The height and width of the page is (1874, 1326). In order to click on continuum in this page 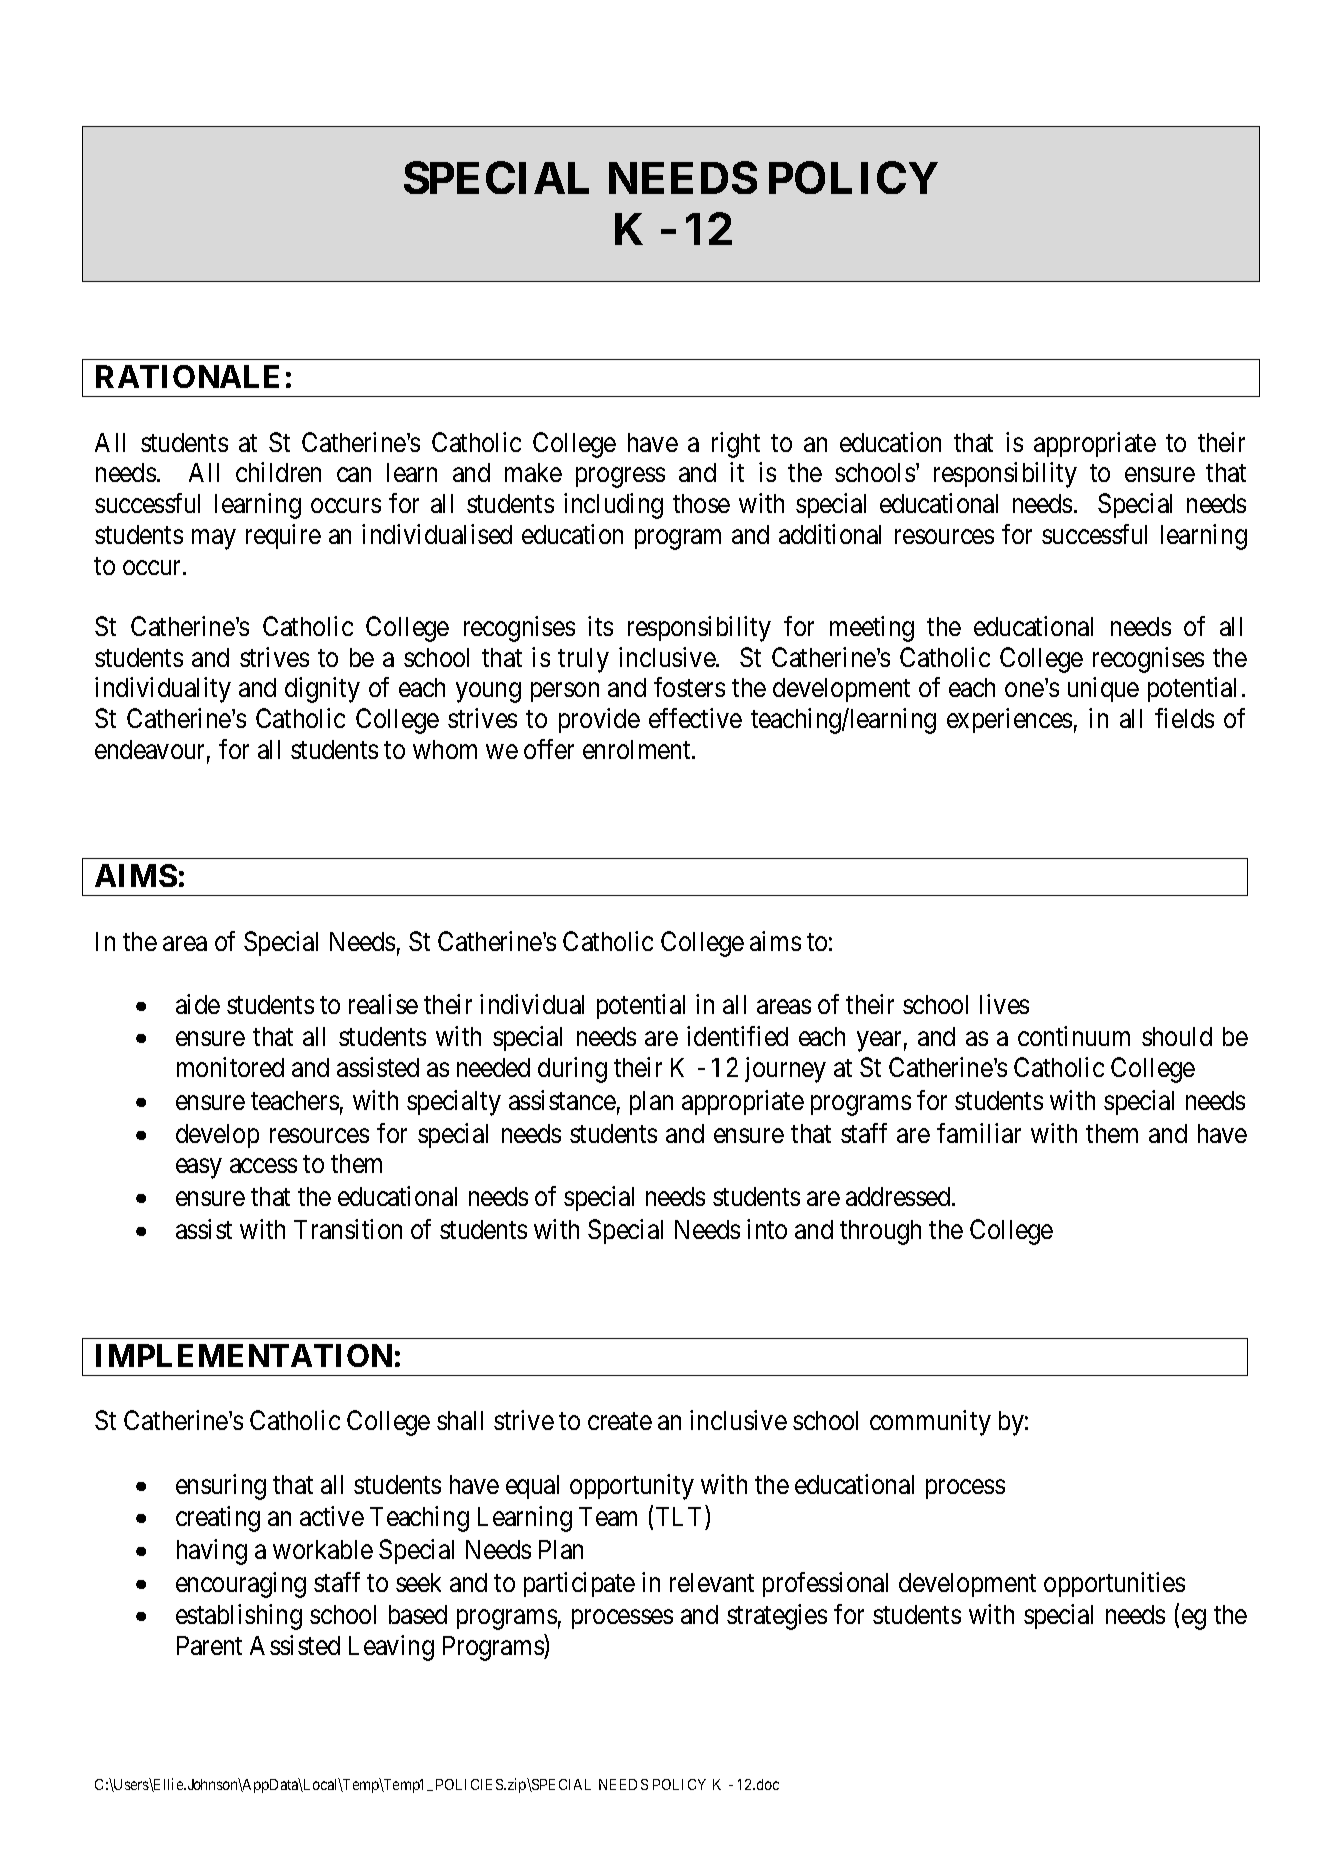, I will do `click(1074, 1036)`.
